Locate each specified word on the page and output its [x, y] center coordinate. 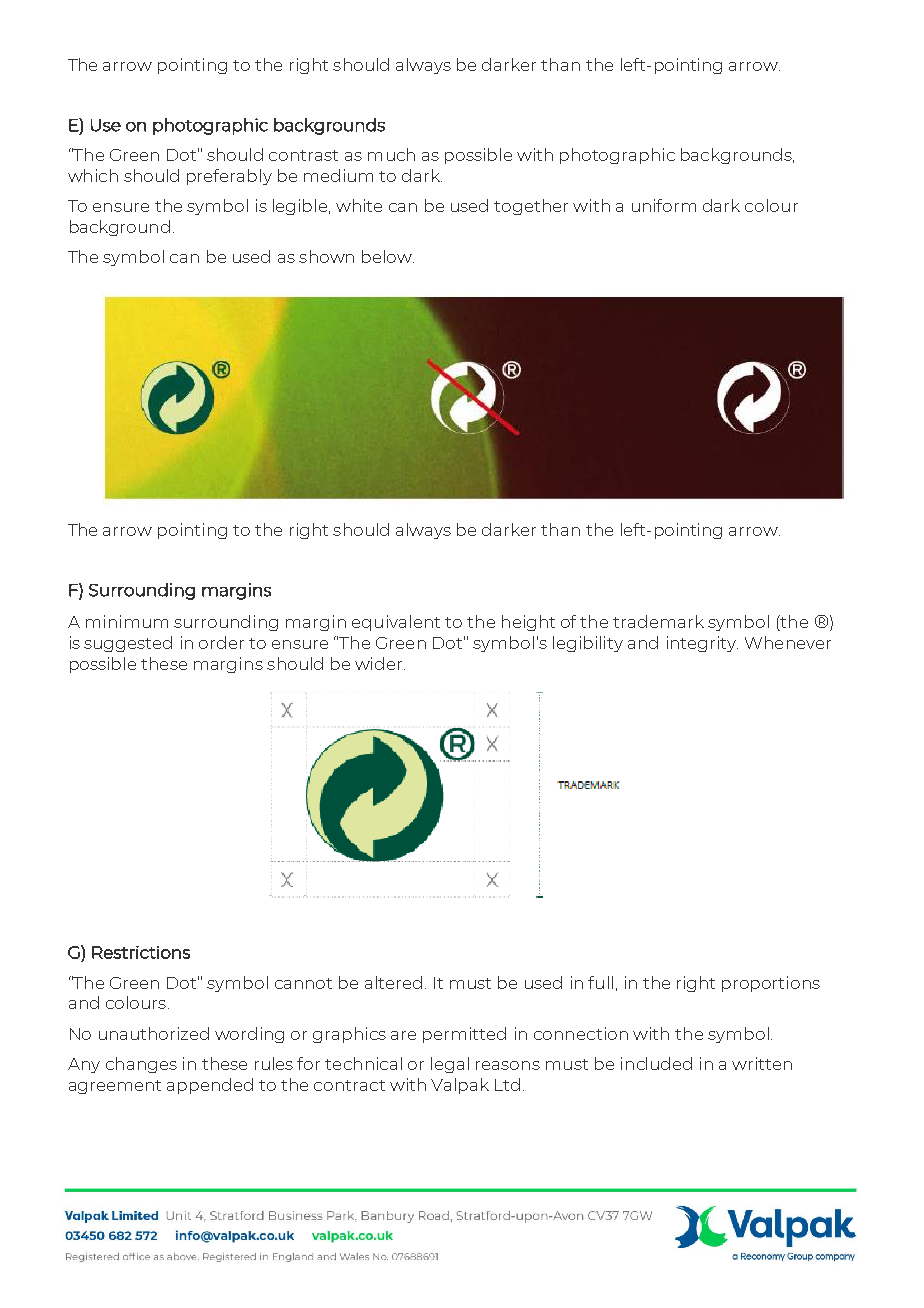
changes [141, 1065]
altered [393, 982]
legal [450, 1065]
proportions [771, 984]
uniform [664, 205]
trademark [658, 621]
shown [326, 256]
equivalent [396, 623]
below [388, 256]
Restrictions [141, 952]
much [391, 154]
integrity [702, 644]
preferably [229, 177]
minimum [127, 621]
